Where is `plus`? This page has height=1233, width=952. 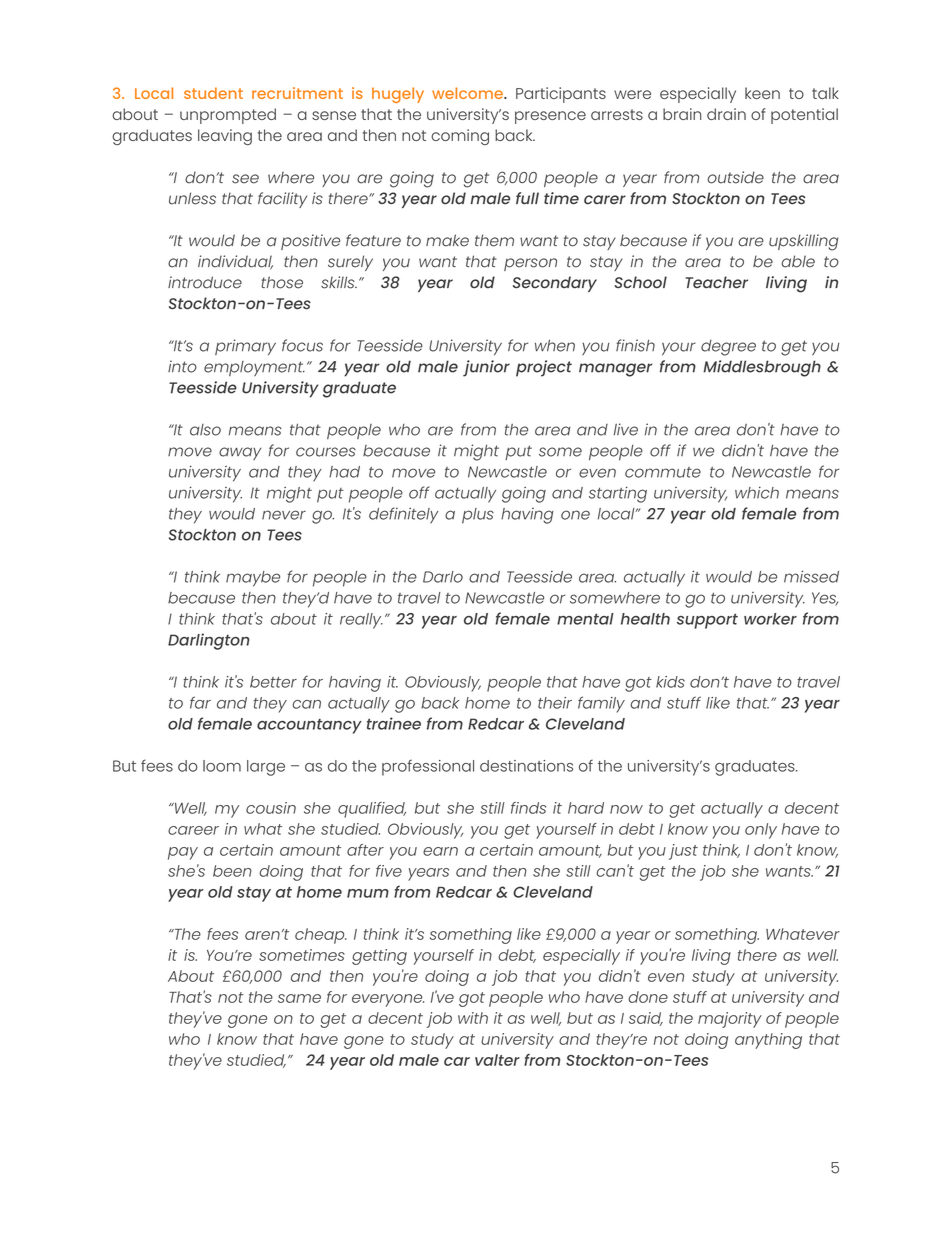
plus is located at coordinates (478, 516).
